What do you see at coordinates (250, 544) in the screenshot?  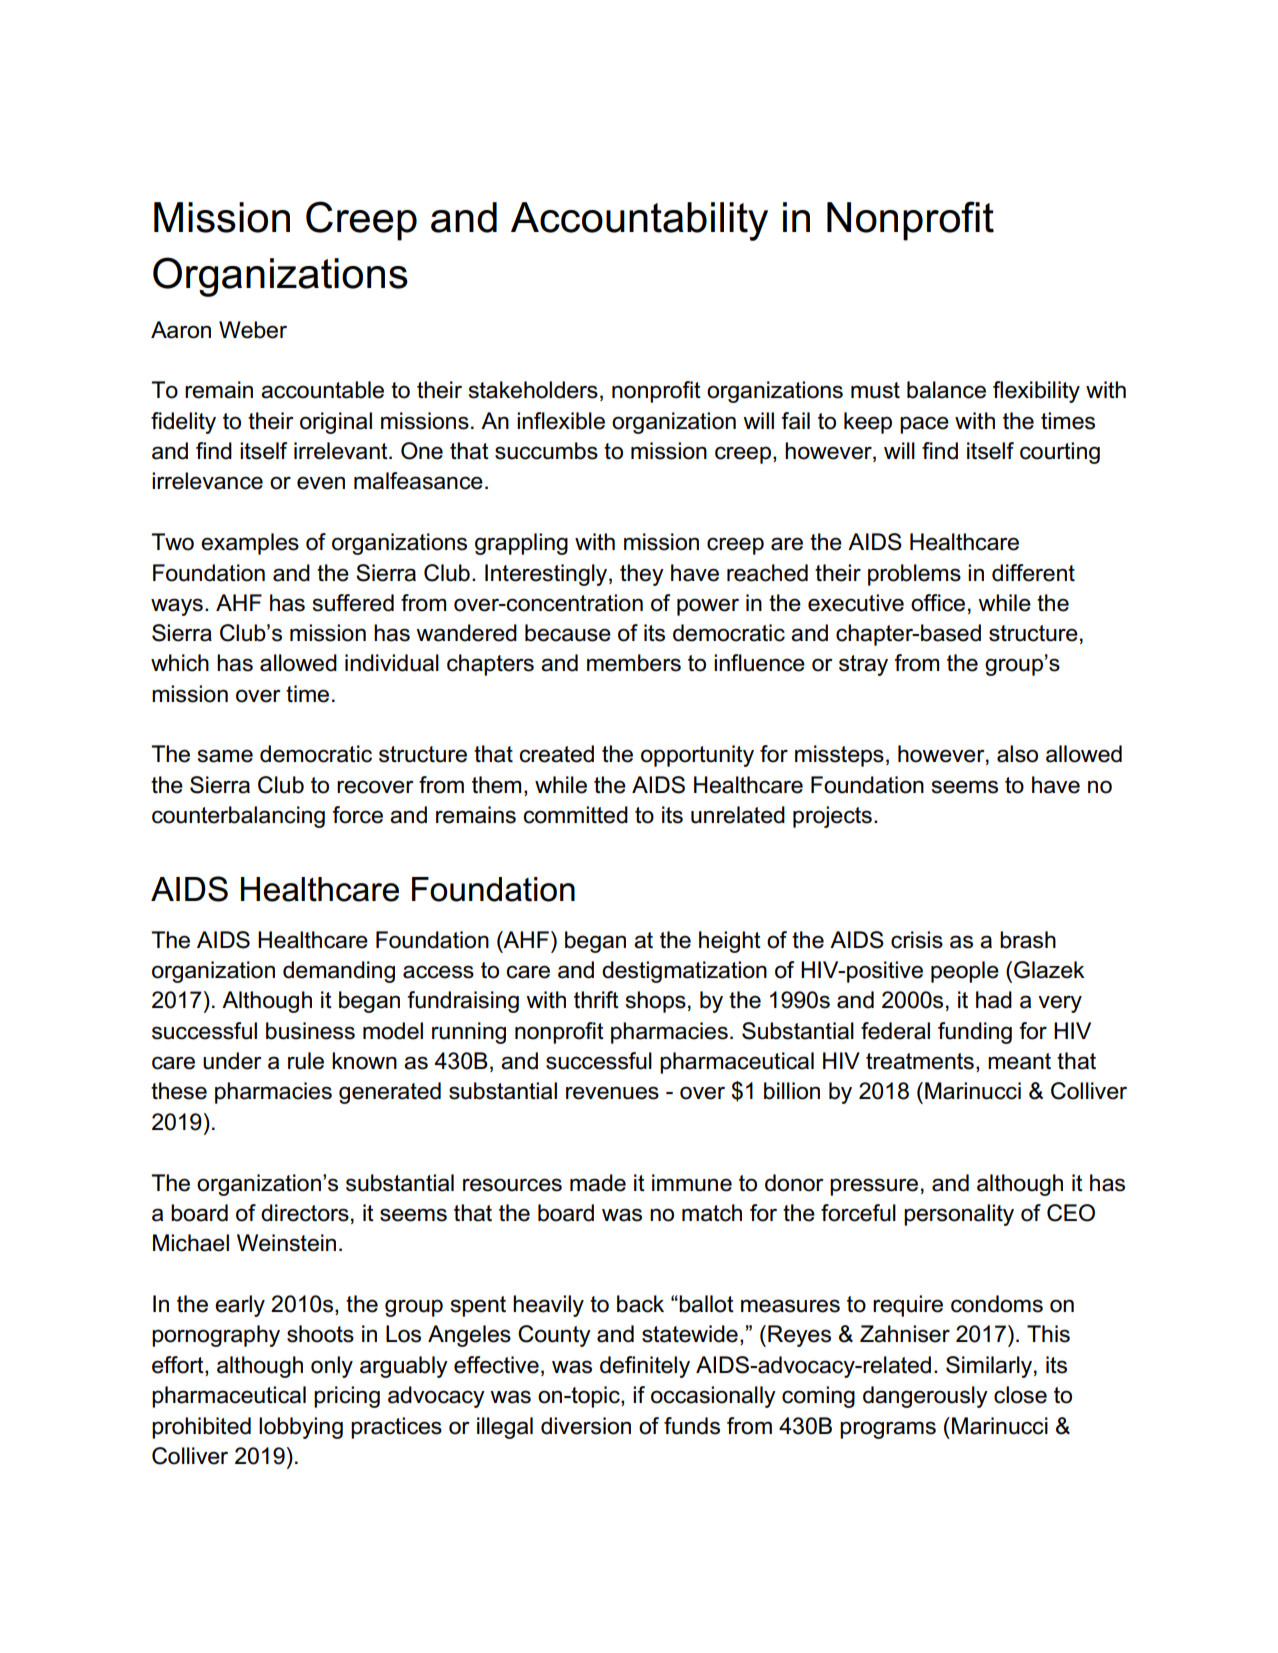 I see `examples` at bounding box center [250, 544].
